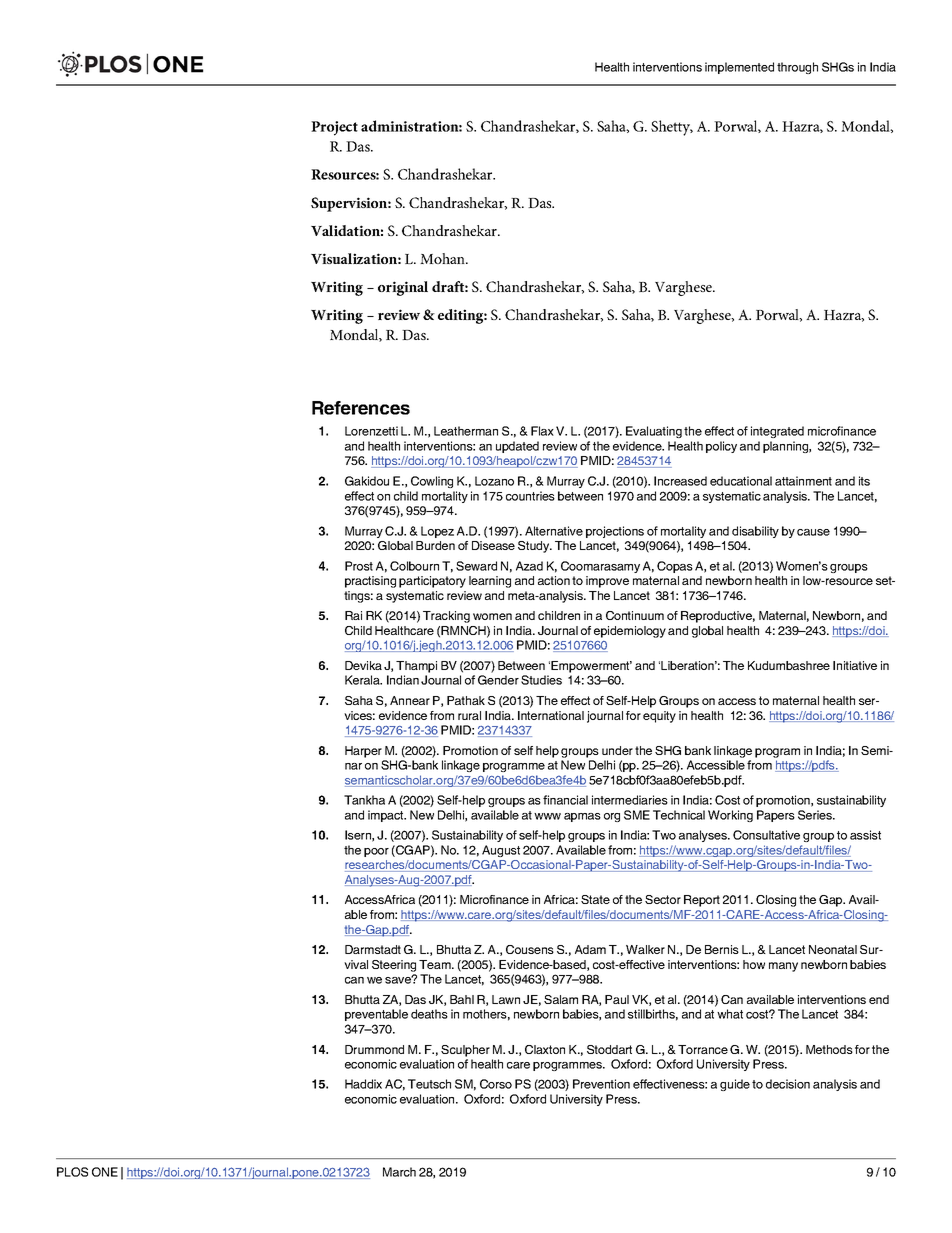 The height and width of the screenshot is (1233, 952). Describe the element at coordinates (387, 816) in the screenshot. I see `impact` at that location.
